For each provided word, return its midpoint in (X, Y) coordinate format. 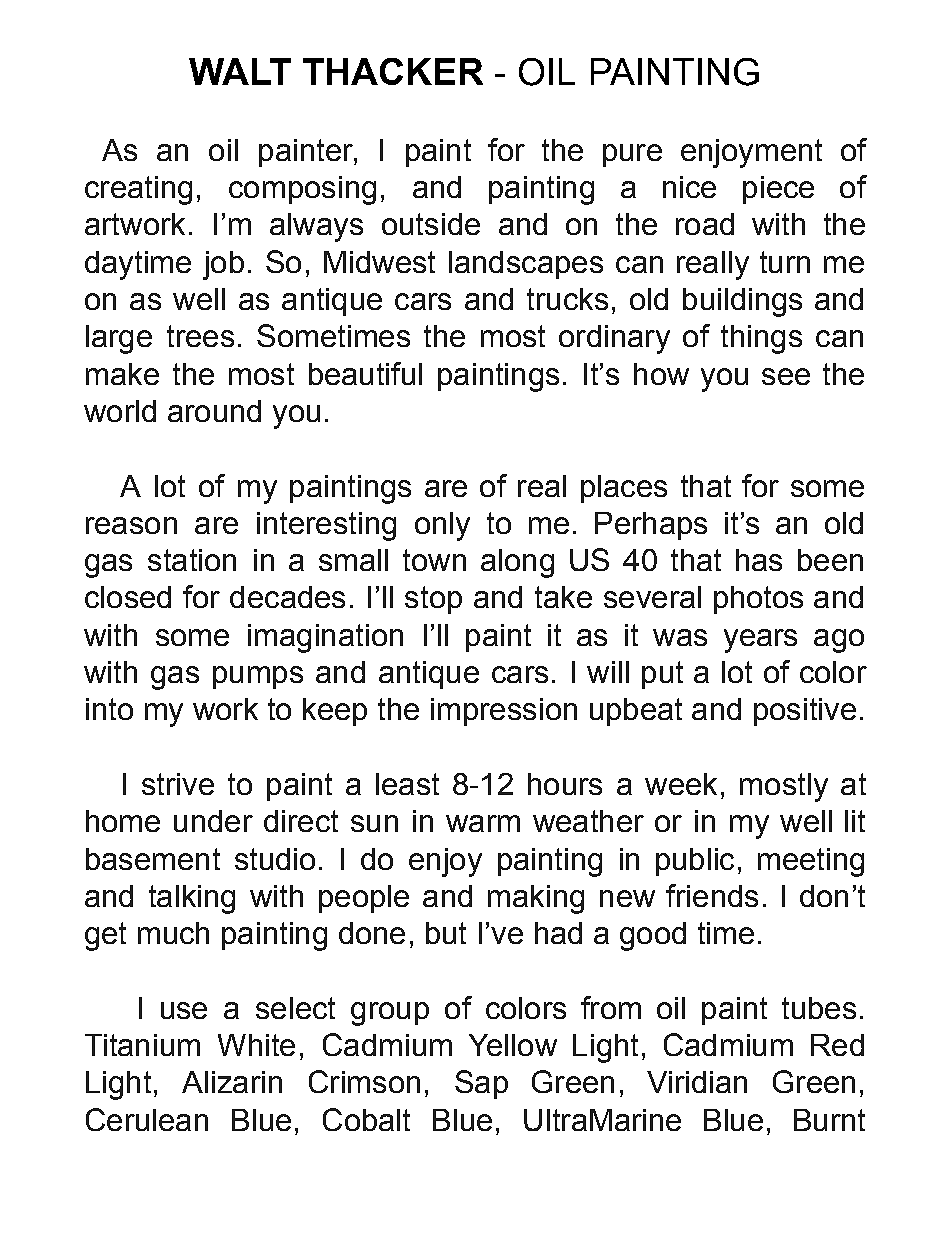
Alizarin (232, 1082)
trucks (567, 299)
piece (778, 190)
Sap (481, 1084)
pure (632, 155)
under (213, 821)
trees (200, 336)
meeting (811, 862)
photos (758, 600)
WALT (240, 71)
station (192, 560)
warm (483, 823)
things (761, 339)
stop (433, 600)
